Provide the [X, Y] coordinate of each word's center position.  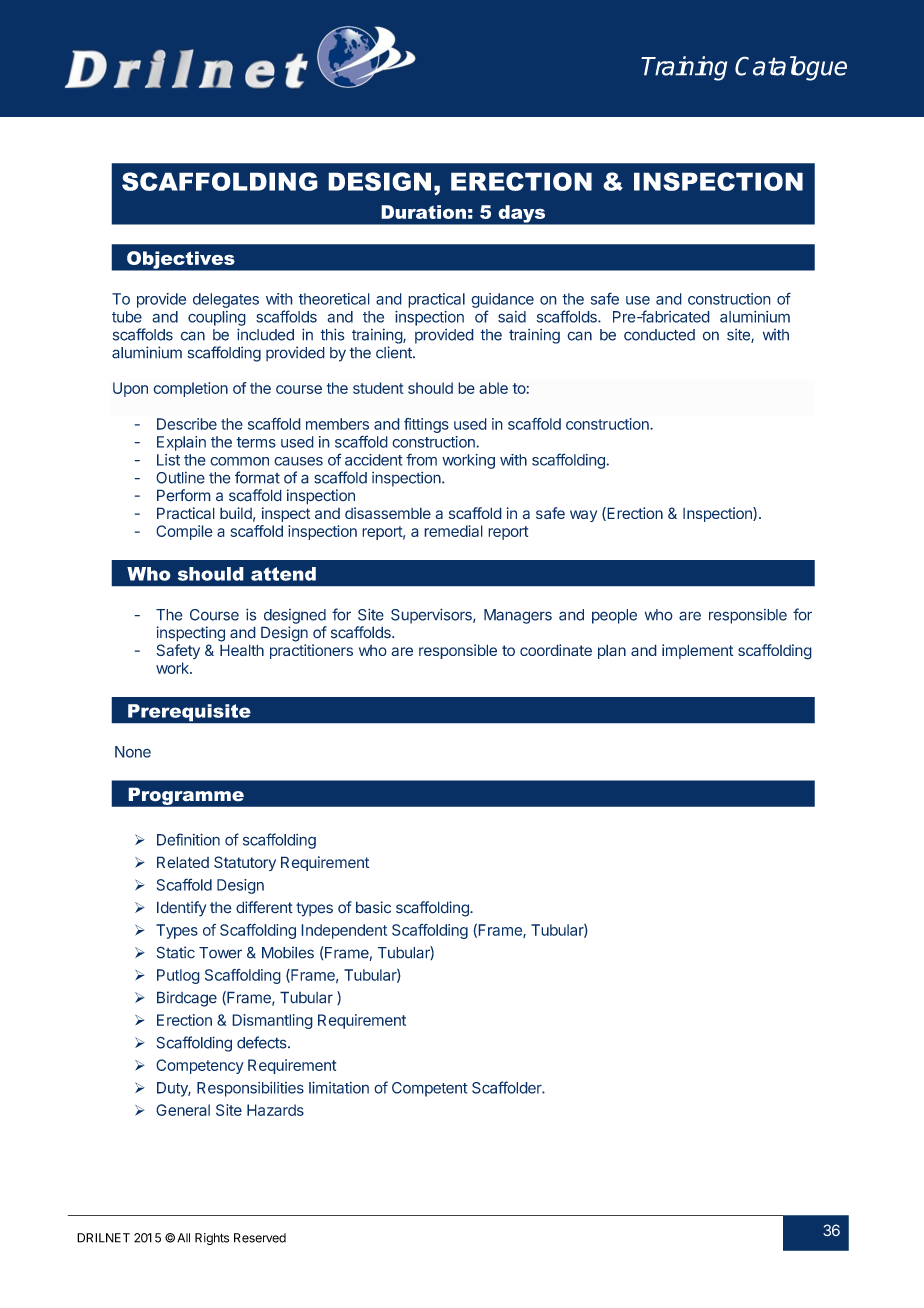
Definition [188, 839]
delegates [226, 300]
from [421, 459]
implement [698, 651]
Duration [423, 212]
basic [373, 907]
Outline [180, 478]
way [583, 516]
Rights [212, 1239]
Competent [430, 1089]
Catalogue [791, 68]
